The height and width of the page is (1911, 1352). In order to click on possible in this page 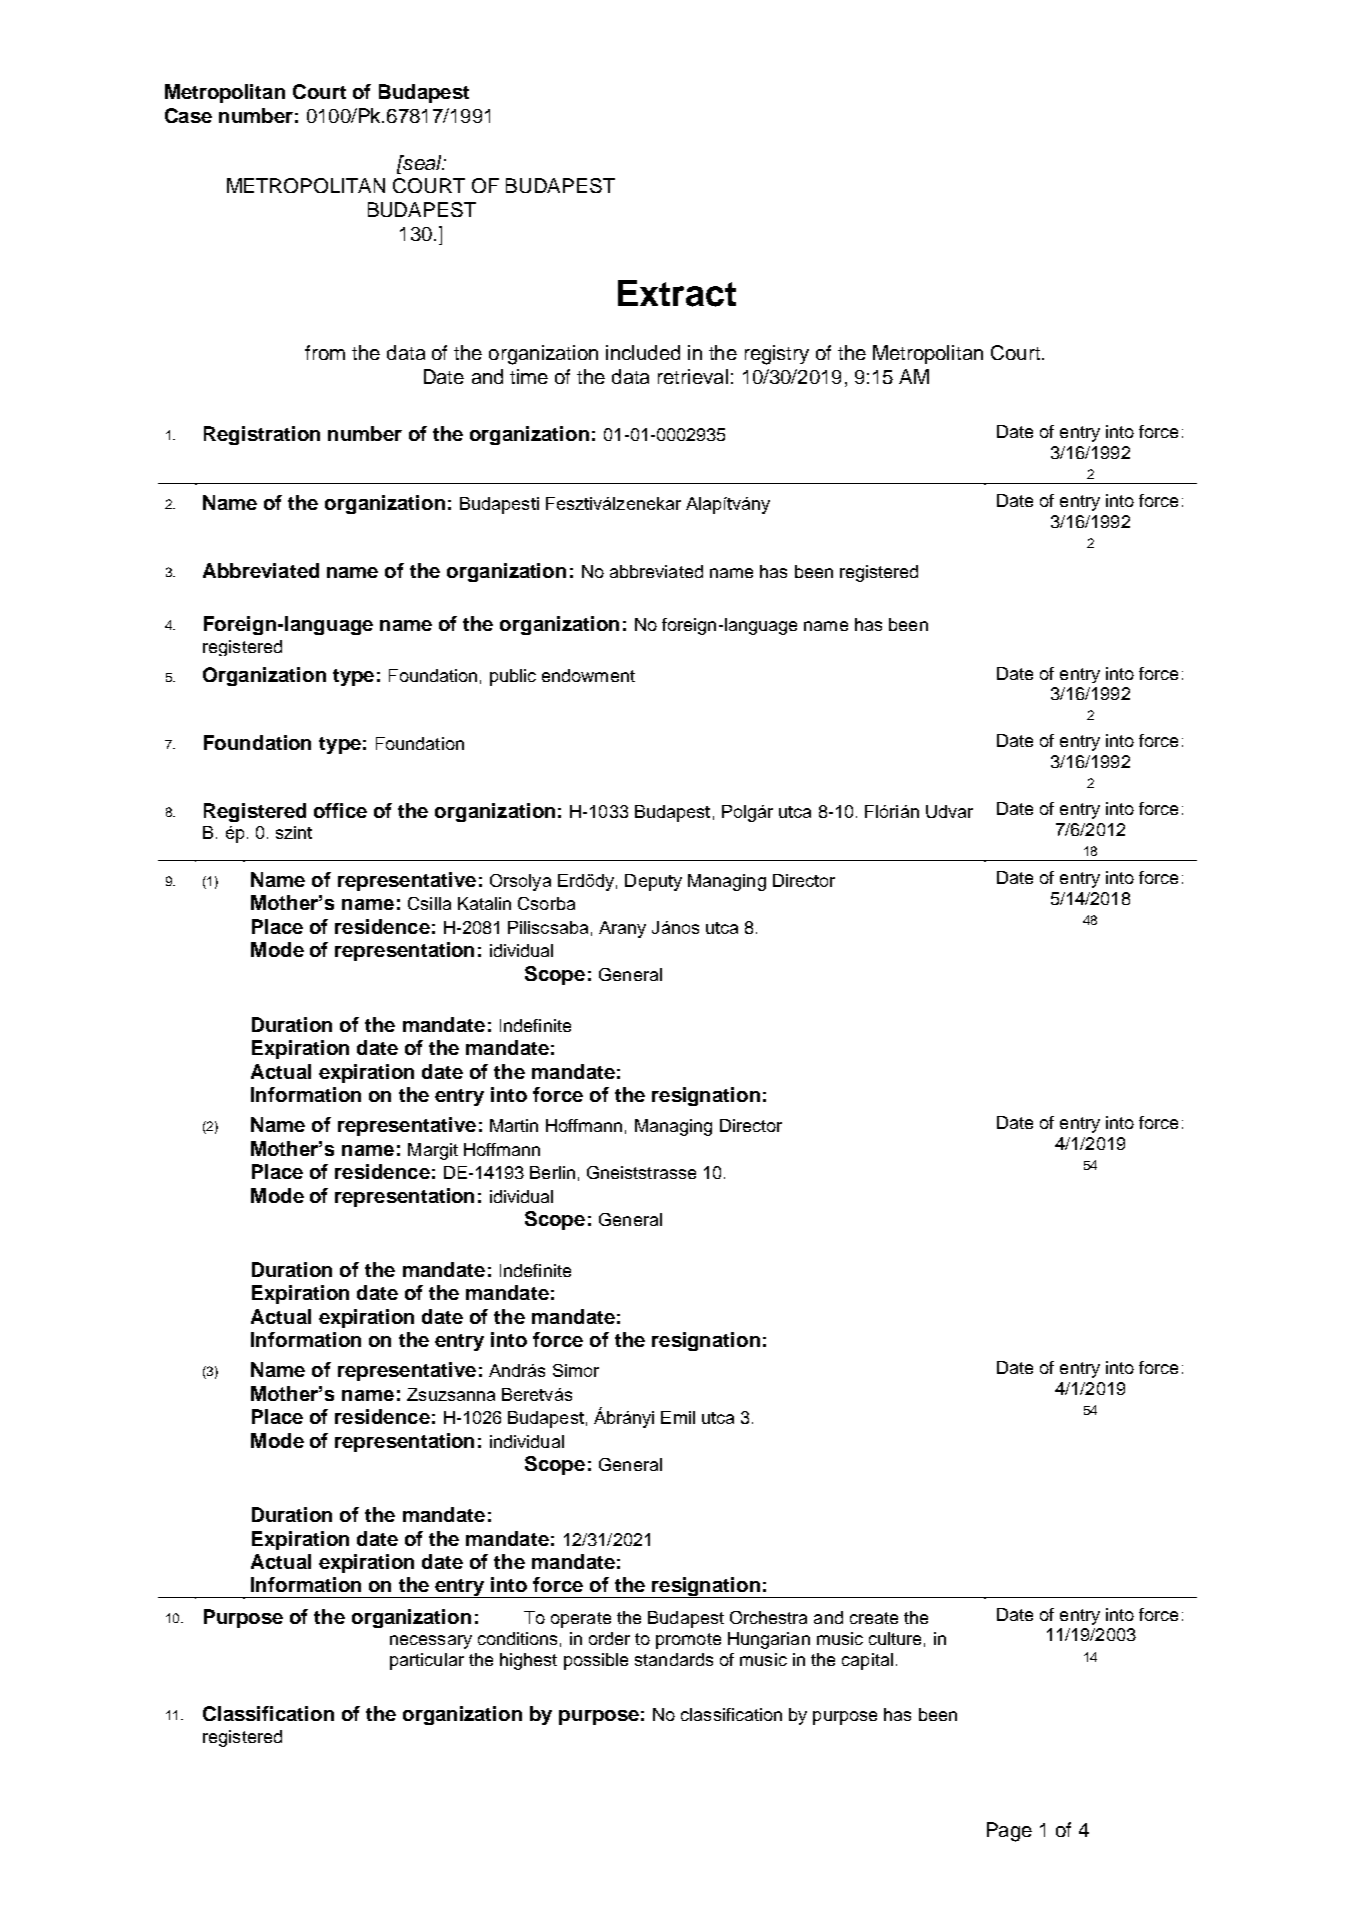, I will do `click(596, 1661)`.
